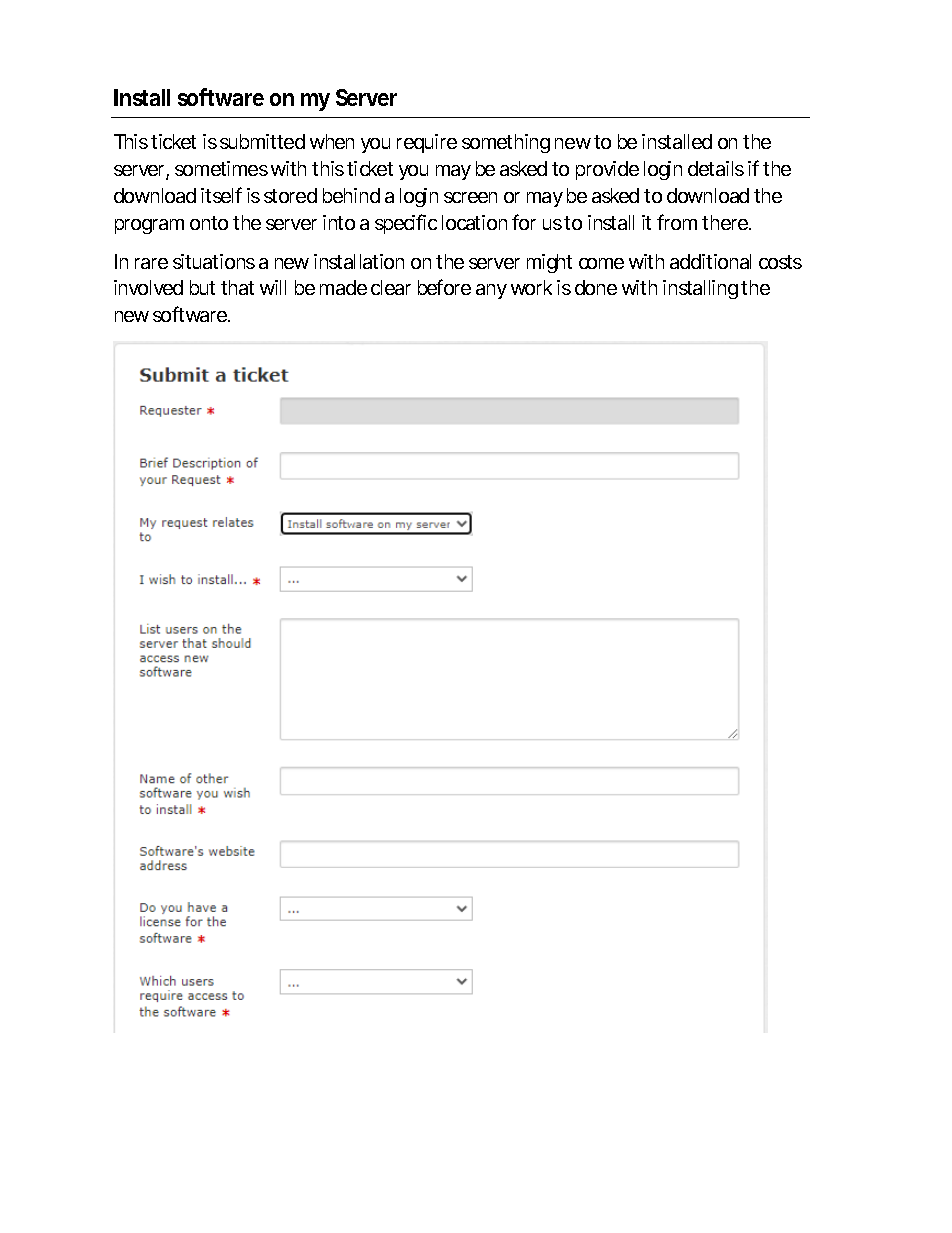 The width and height of the screenshot is (952, 1233). What do you see at coordinates (716, 168) in the screenshot?
I see `details` at bounding box center [716, 168].
